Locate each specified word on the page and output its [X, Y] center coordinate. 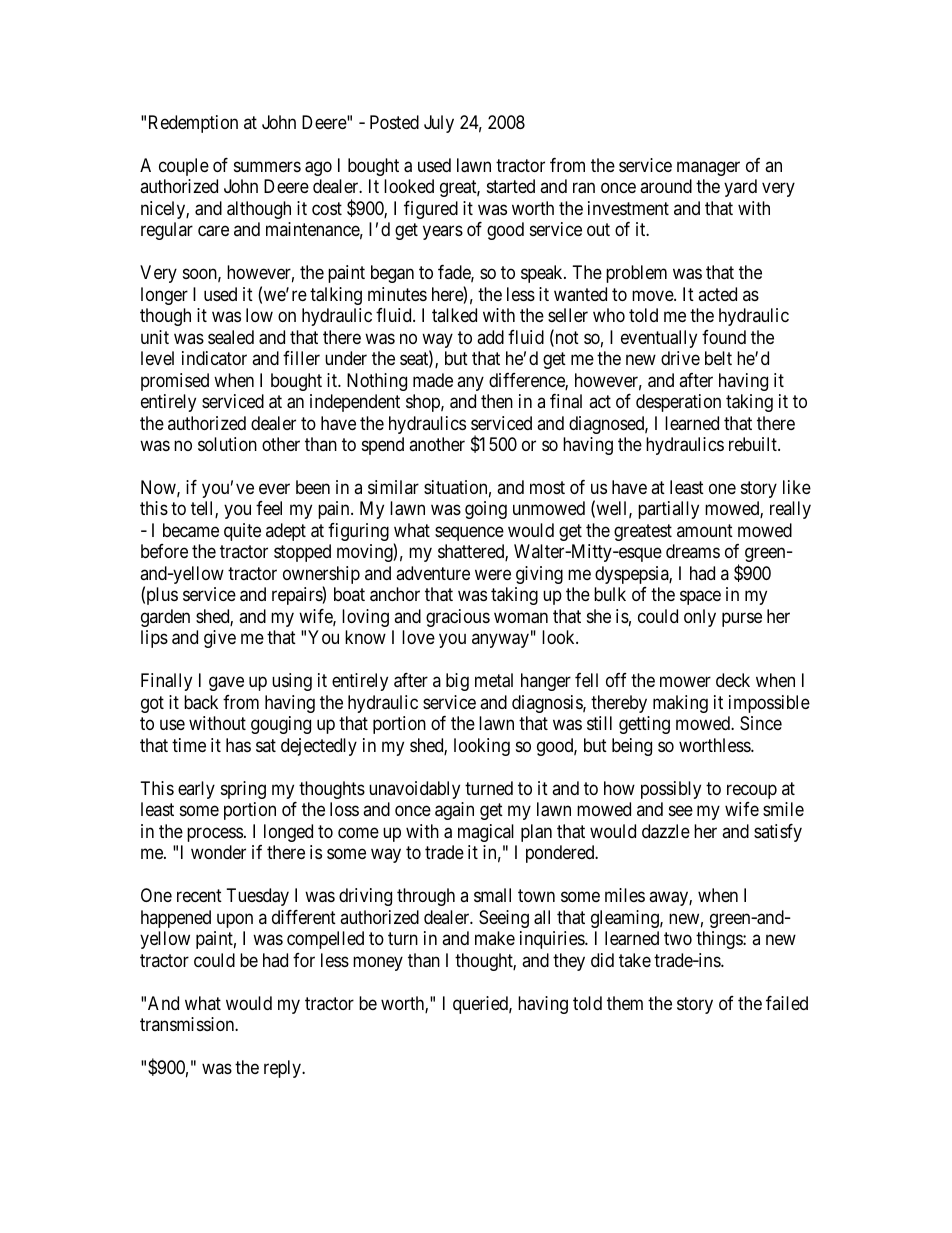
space [700, 598]
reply [283, 1069]
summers [267, 166]
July [439, 124]
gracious [458, 618]
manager [708, 168]
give [220, 639]
